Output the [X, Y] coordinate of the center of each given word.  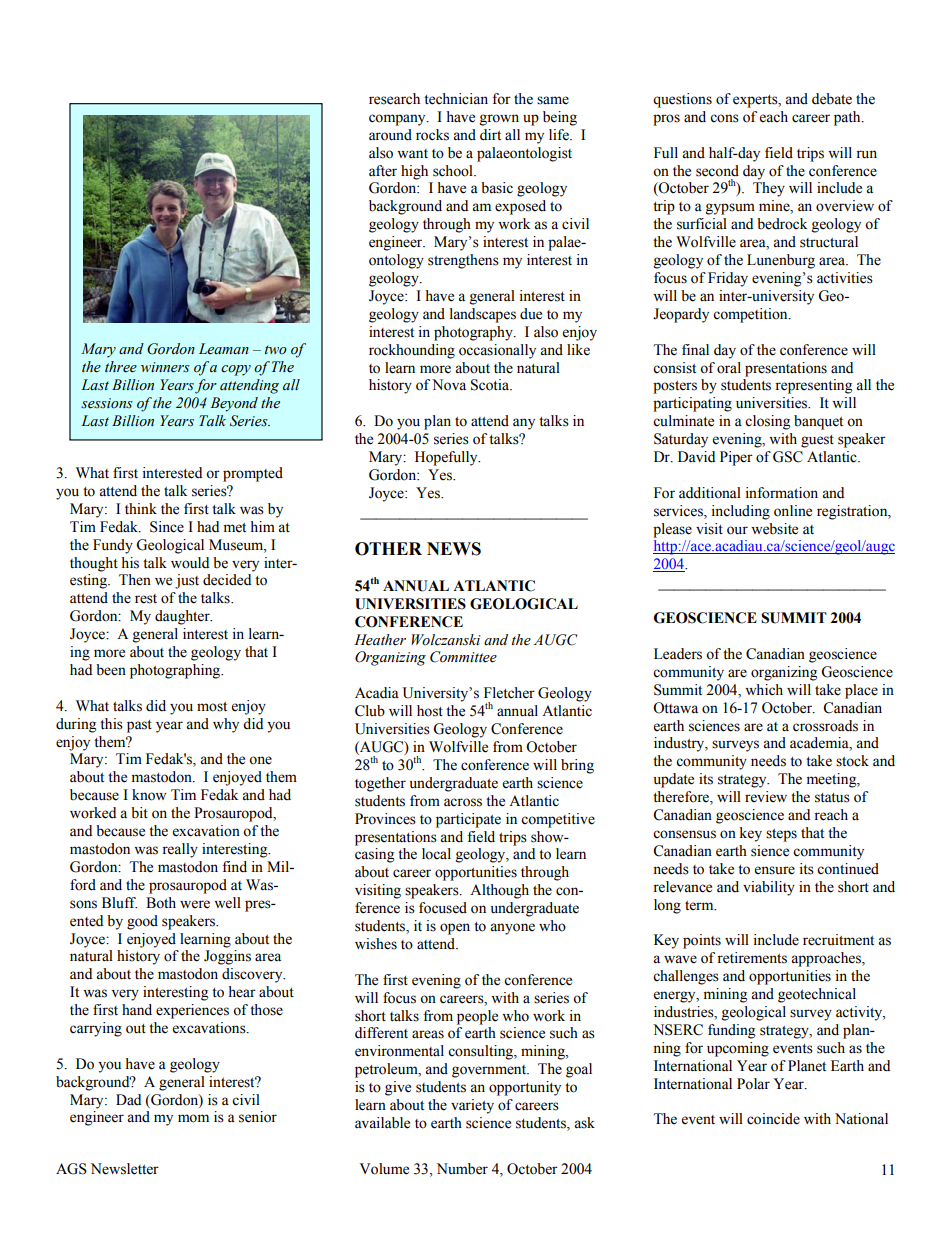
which [764, 690]
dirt [490, 134]
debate [832, 99]
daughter [183, 617]
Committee [463, 657]
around [390, 135]
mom [193, 1118]
